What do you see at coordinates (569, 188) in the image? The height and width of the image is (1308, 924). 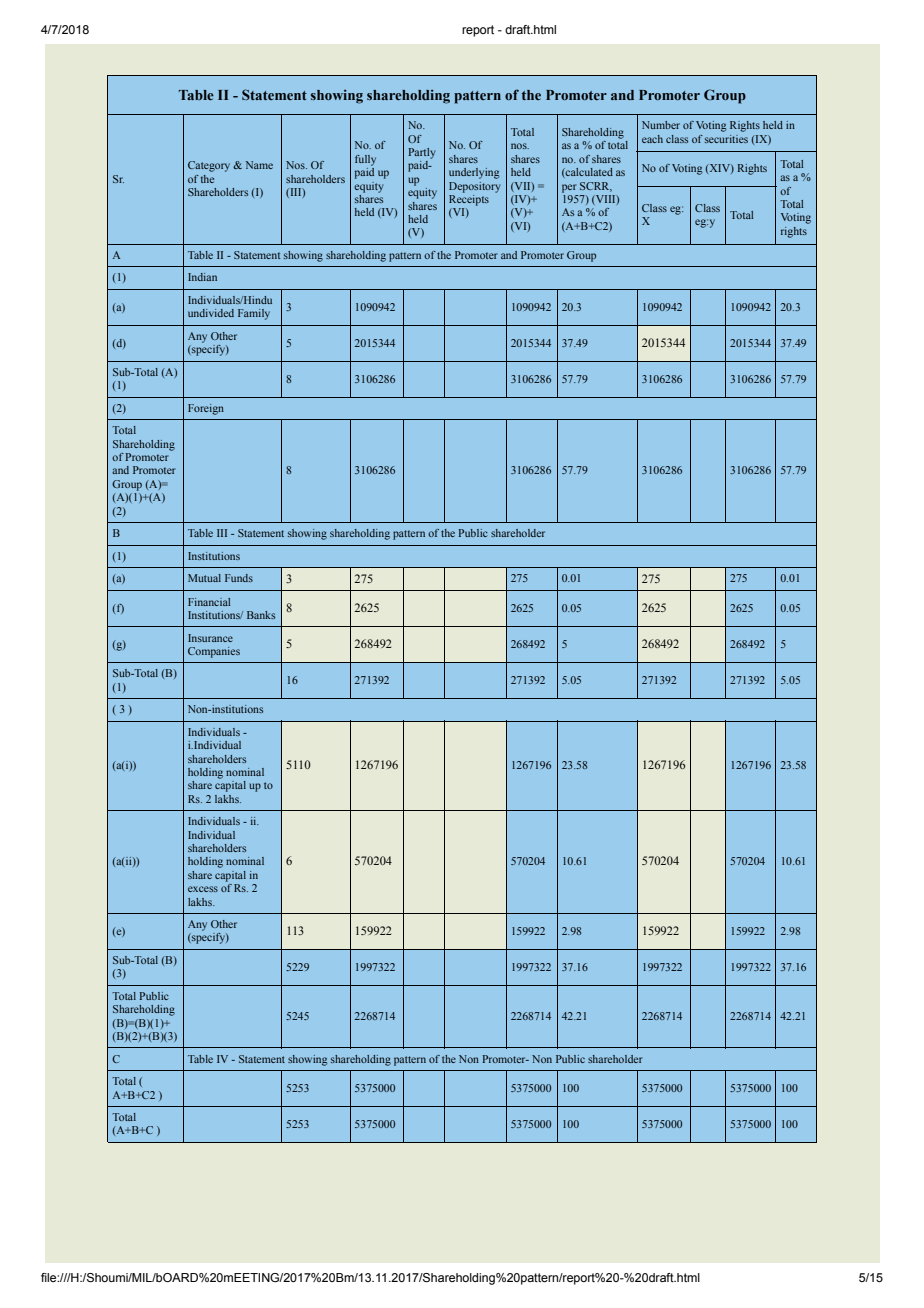 I see `per` at bounding box center [569, 188].
